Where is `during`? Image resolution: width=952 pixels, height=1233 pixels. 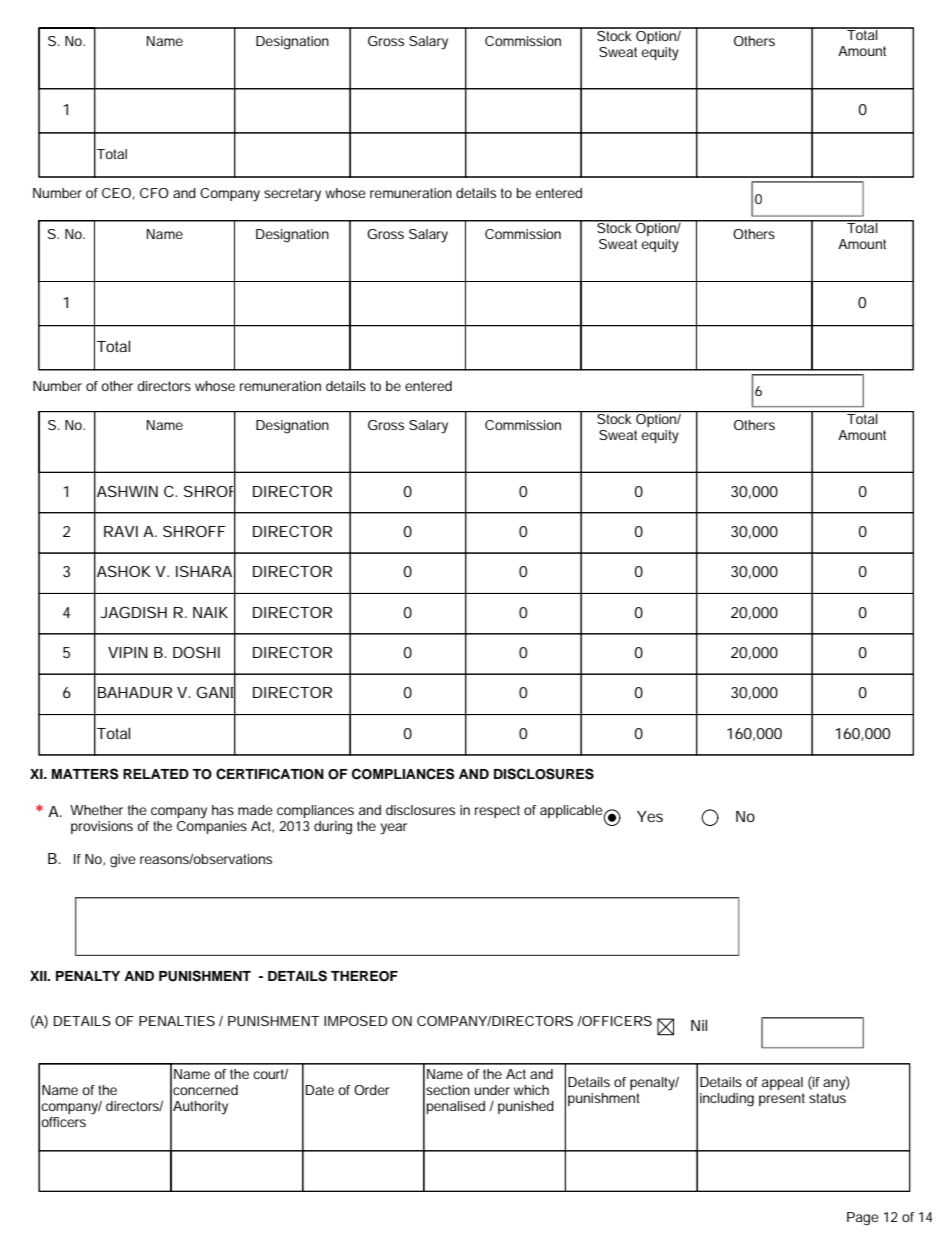 during is located at coordinates (333, 828).
